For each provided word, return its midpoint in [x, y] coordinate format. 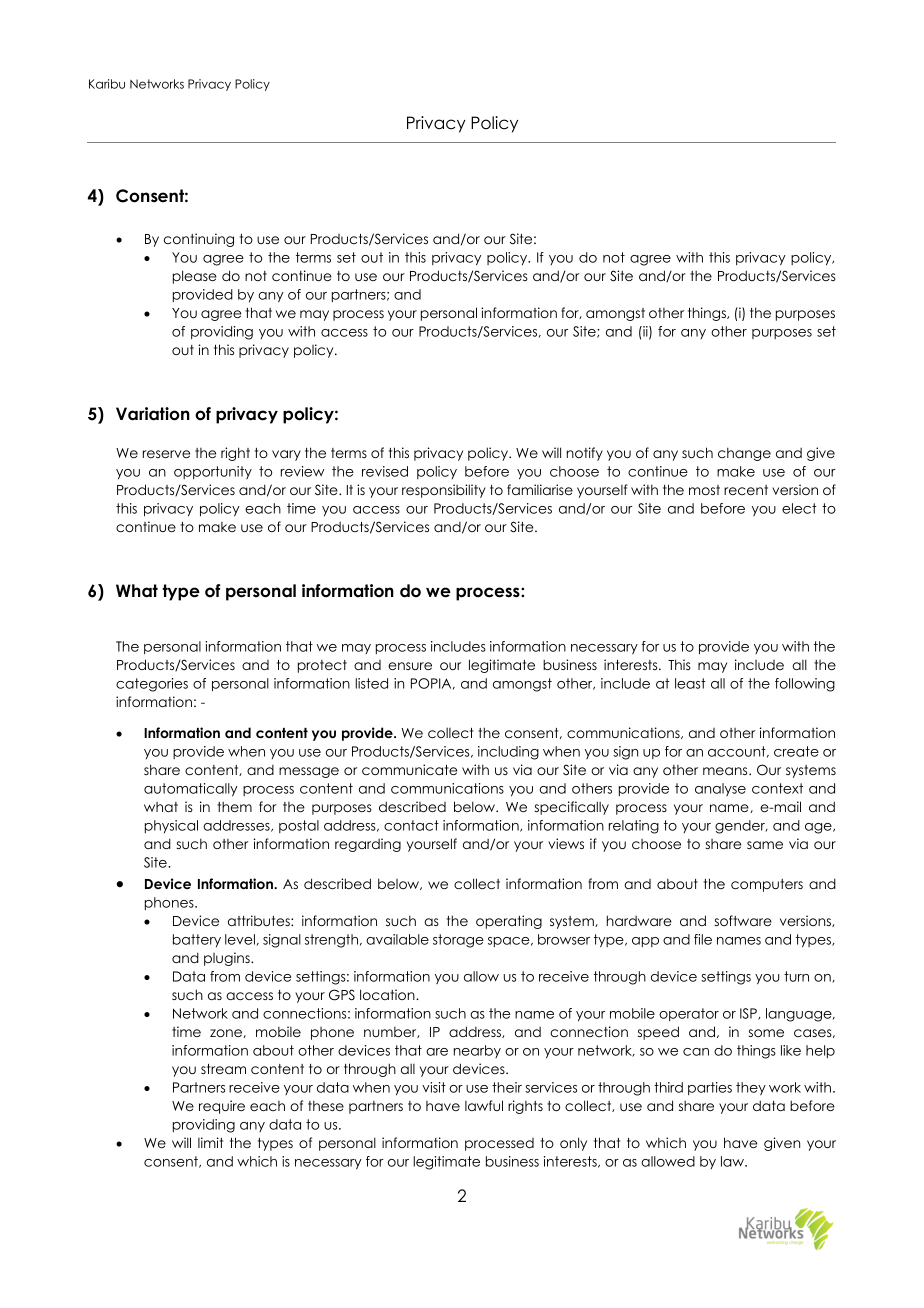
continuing [199, 240]
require [222, 1107]
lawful [484, 1105]
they [751, 1088]
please [195, 277]
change [744, 454]
